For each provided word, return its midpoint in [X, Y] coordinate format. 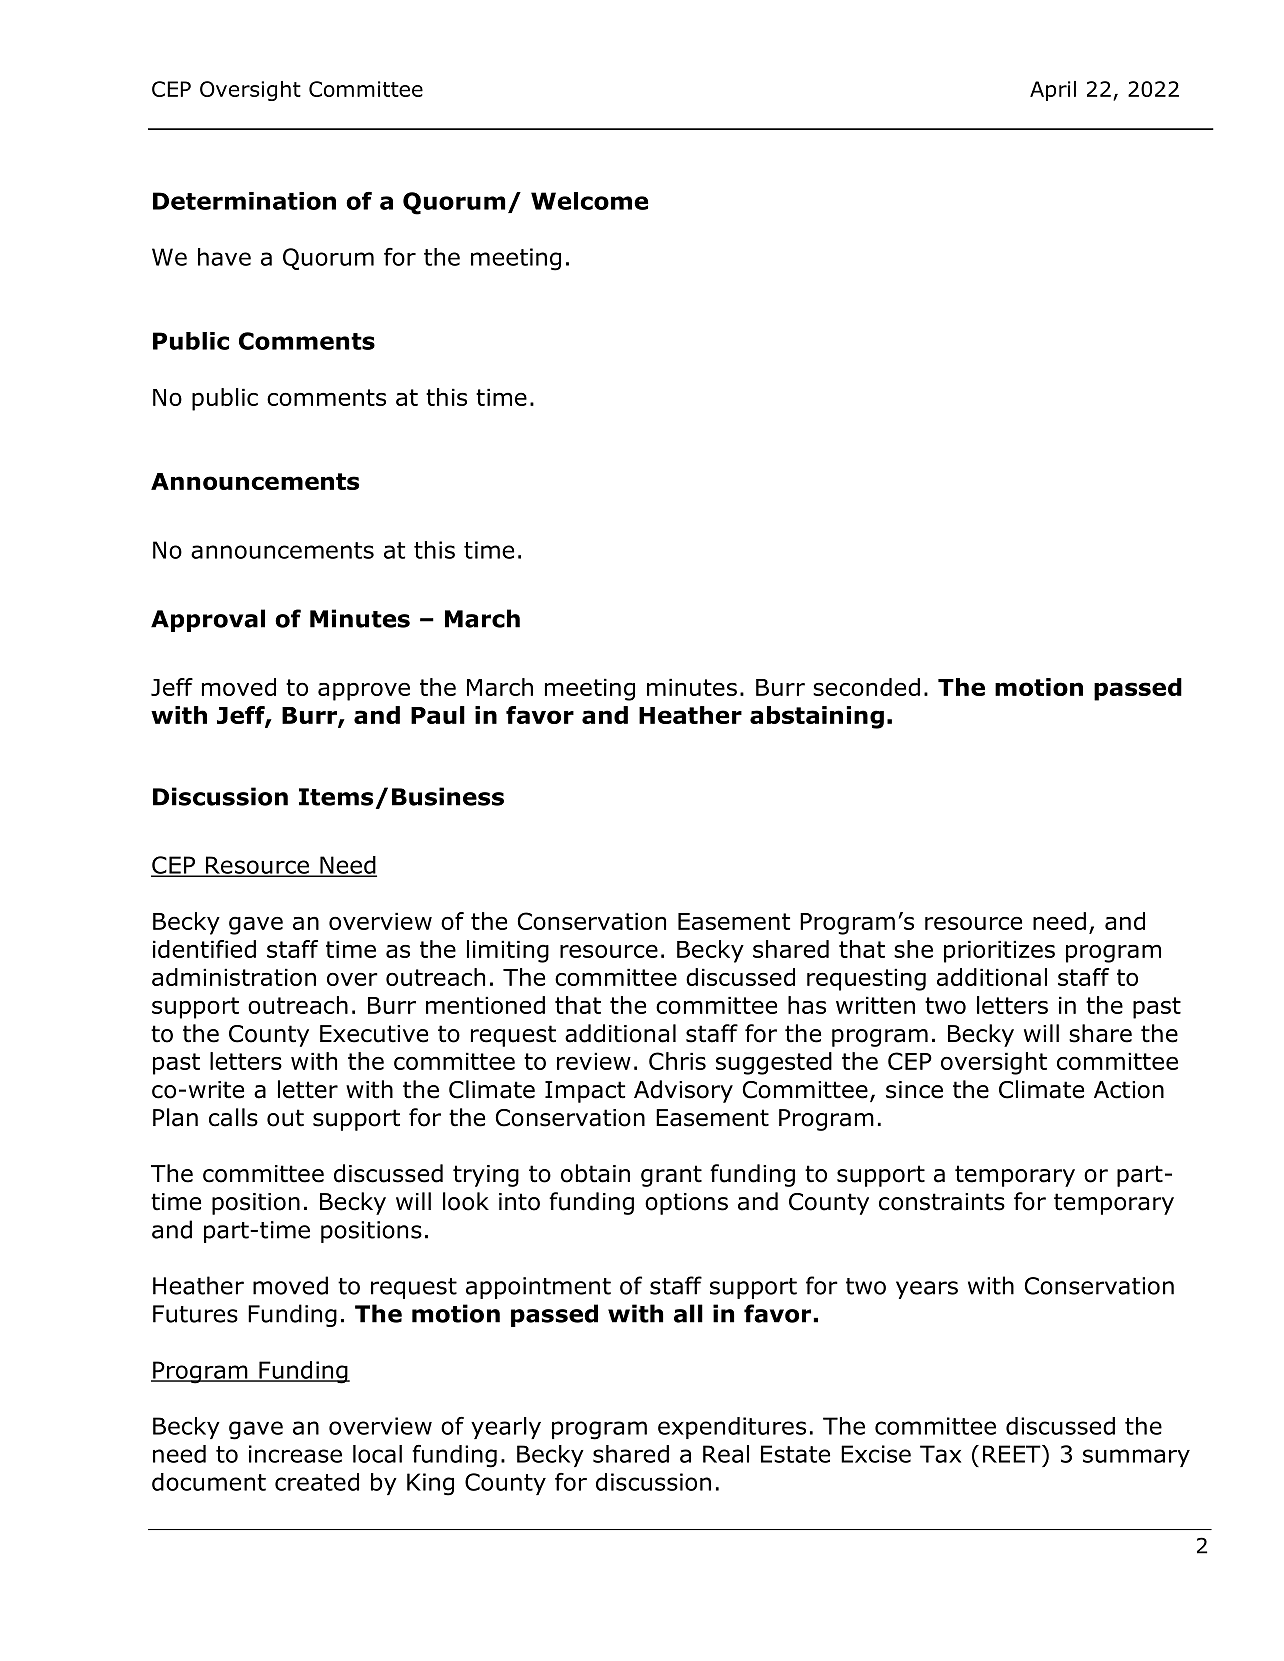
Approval [208, 620]
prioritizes [999, 951]
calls [233, 1117]
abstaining [817, 717]
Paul [438, 715]
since [914, 1090]
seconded [866, 687]
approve [364, 691]
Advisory [683, 1091]
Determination [244, 201]
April [1053, 91]
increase [295, 1454]
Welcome [589, 201]
